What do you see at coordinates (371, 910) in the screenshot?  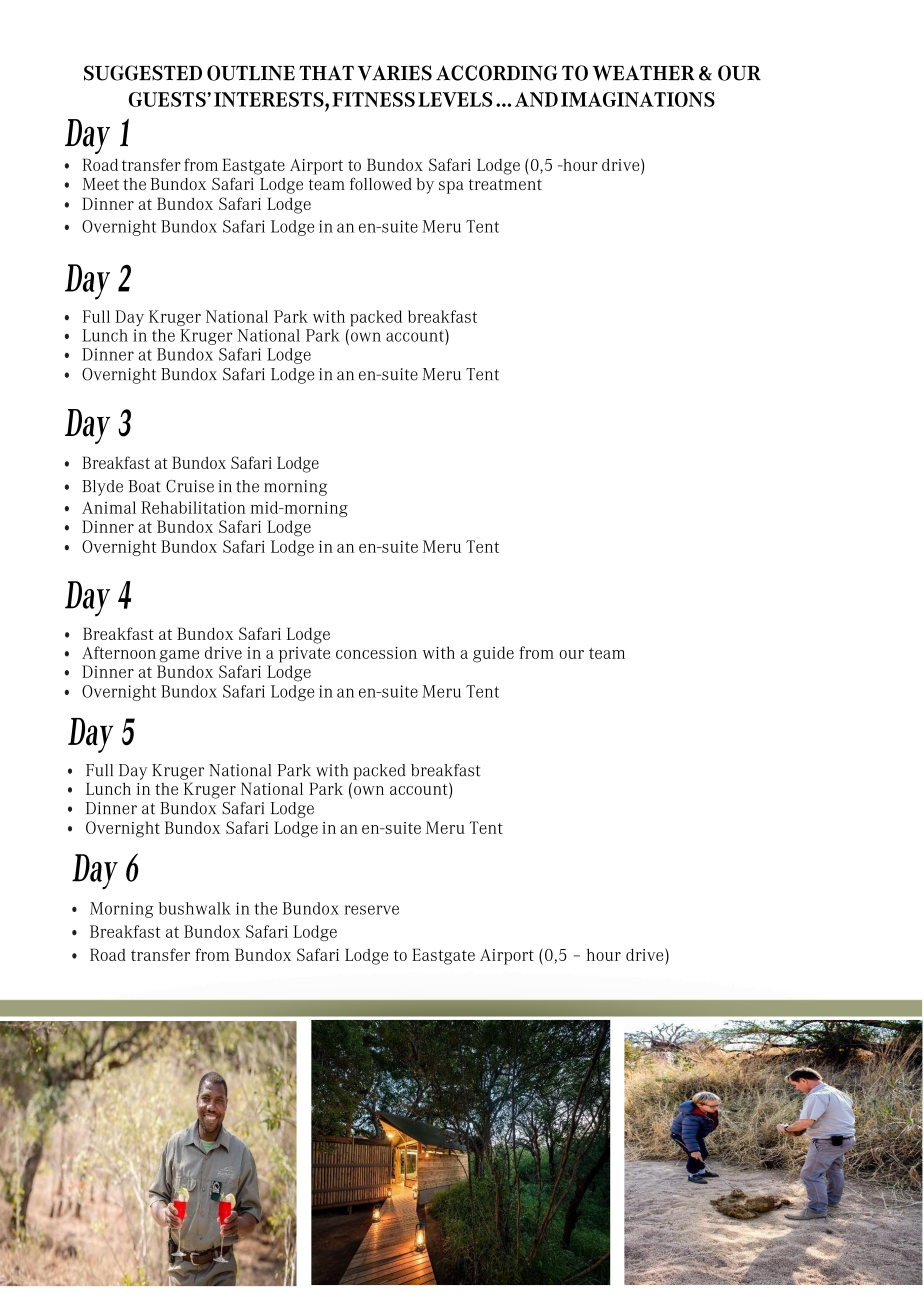 I see `reserve` at bounding box center [371, 910].
